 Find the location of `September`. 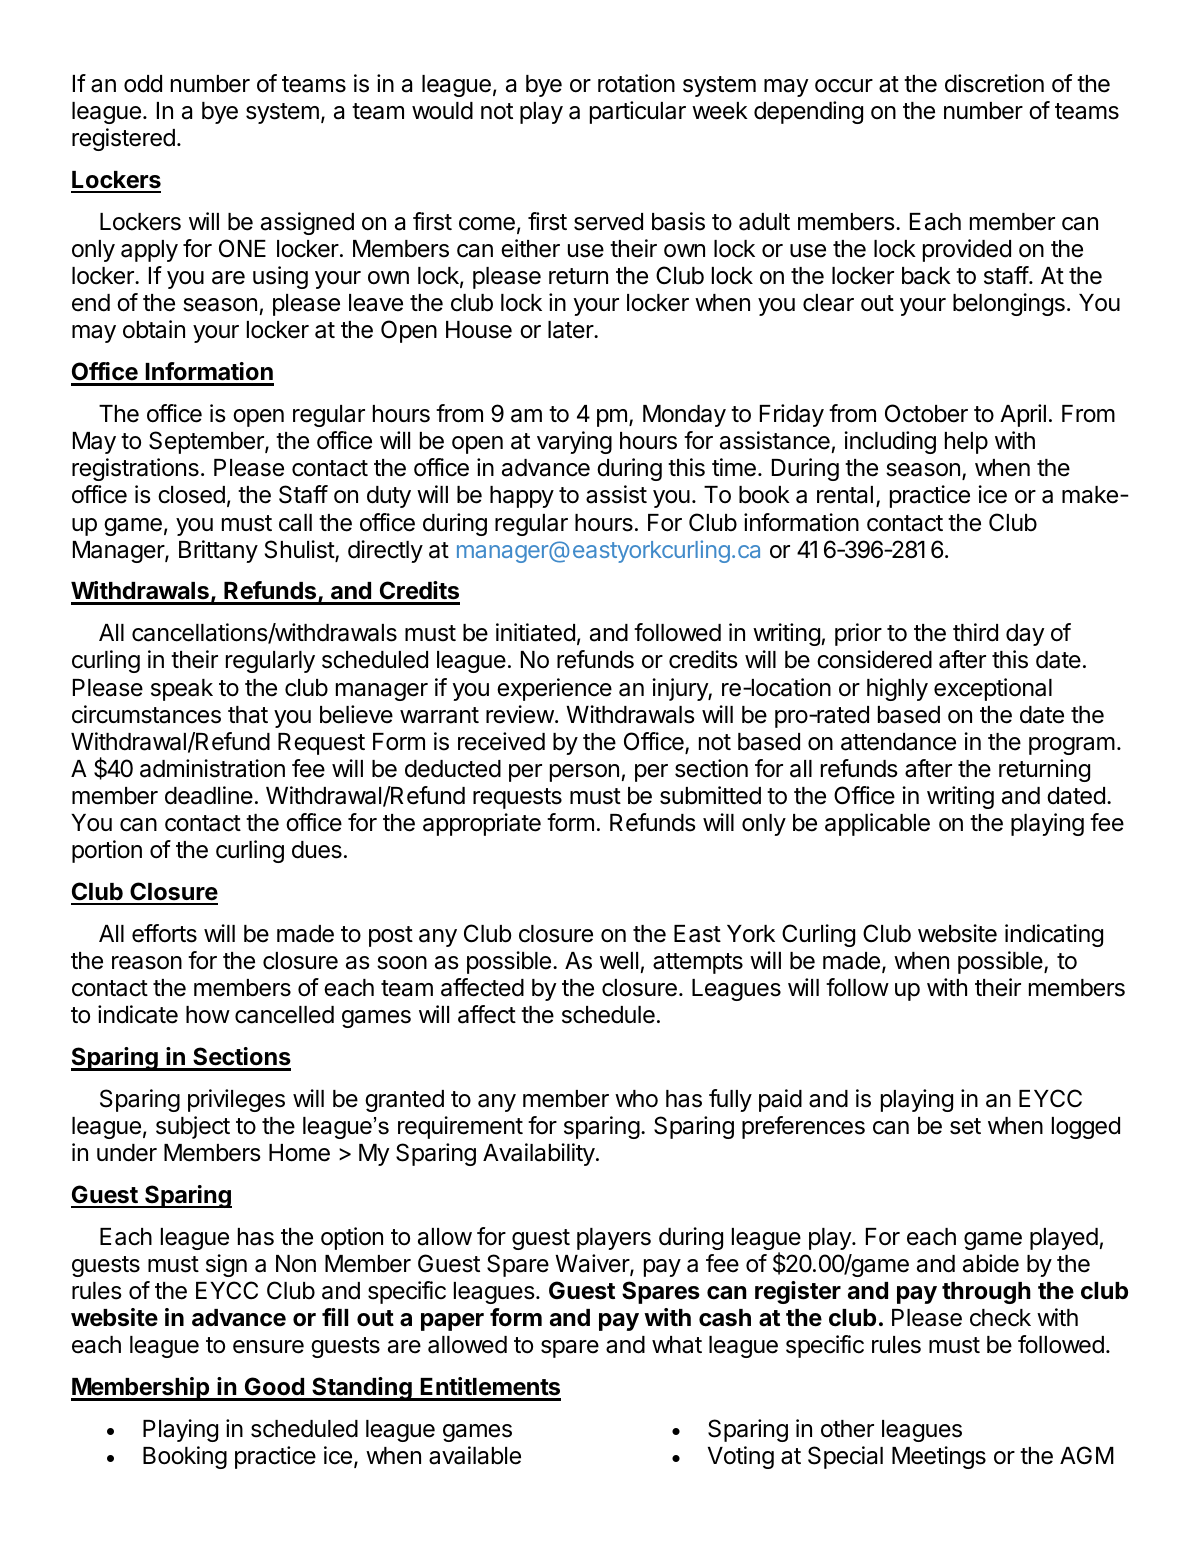

September is located at coordinates (207, 442).
